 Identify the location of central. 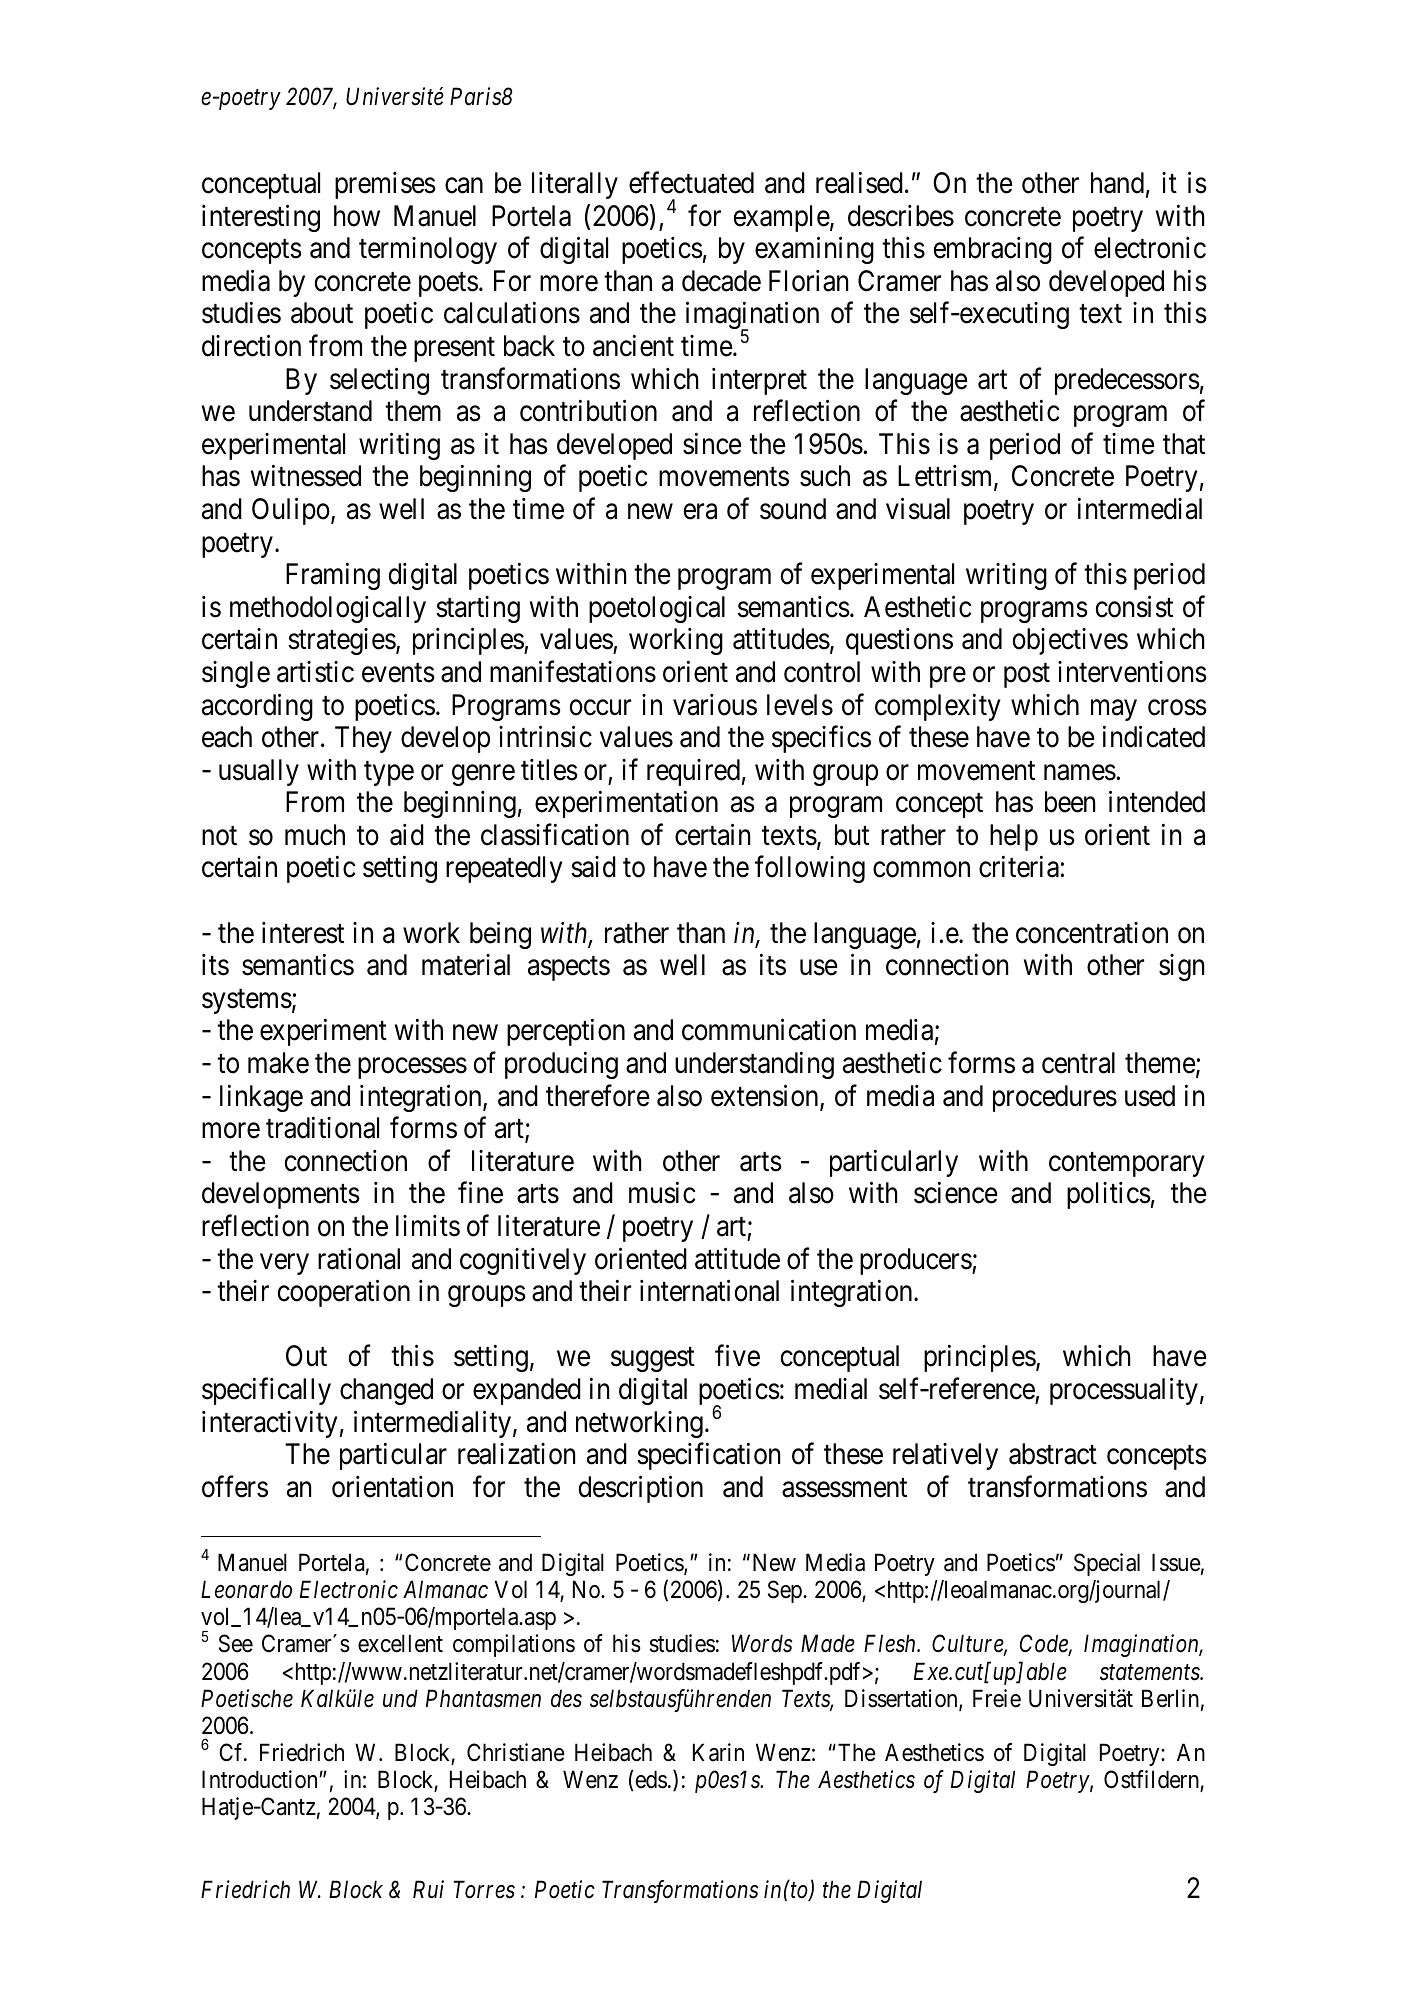
(1078, 1063).
